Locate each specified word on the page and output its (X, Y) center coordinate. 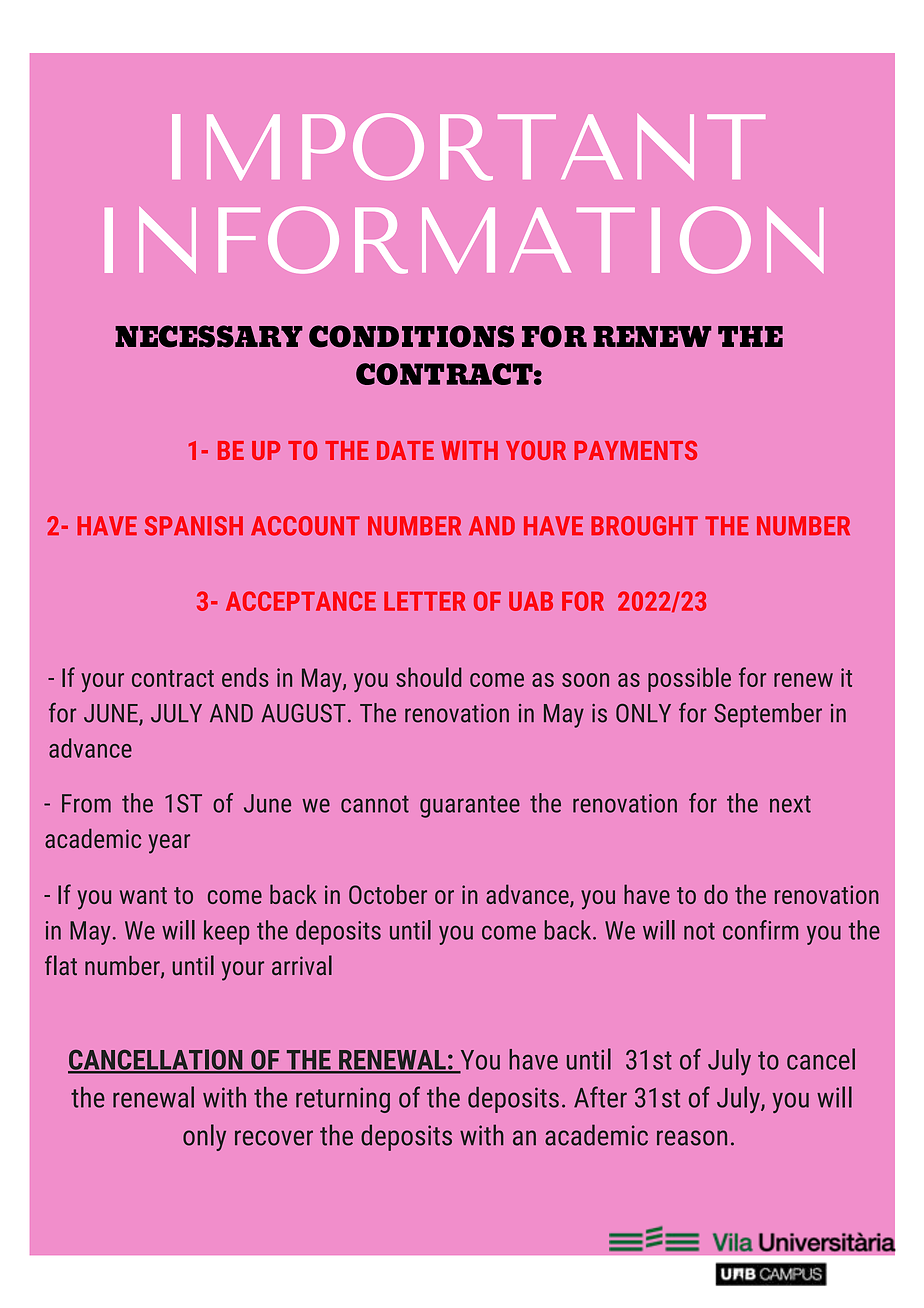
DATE (405, 450)
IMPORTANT (468, 146)
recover (274, 1138)
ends (245, 677)
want (143, 895)
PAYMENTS (635, 450)
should (429, 677)
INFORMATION (464, 240)
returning (343, 1100)
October (388, 894)
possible (689, 679)
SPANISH (194, 526)
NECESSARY (209, 336)
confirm (760, 930)
